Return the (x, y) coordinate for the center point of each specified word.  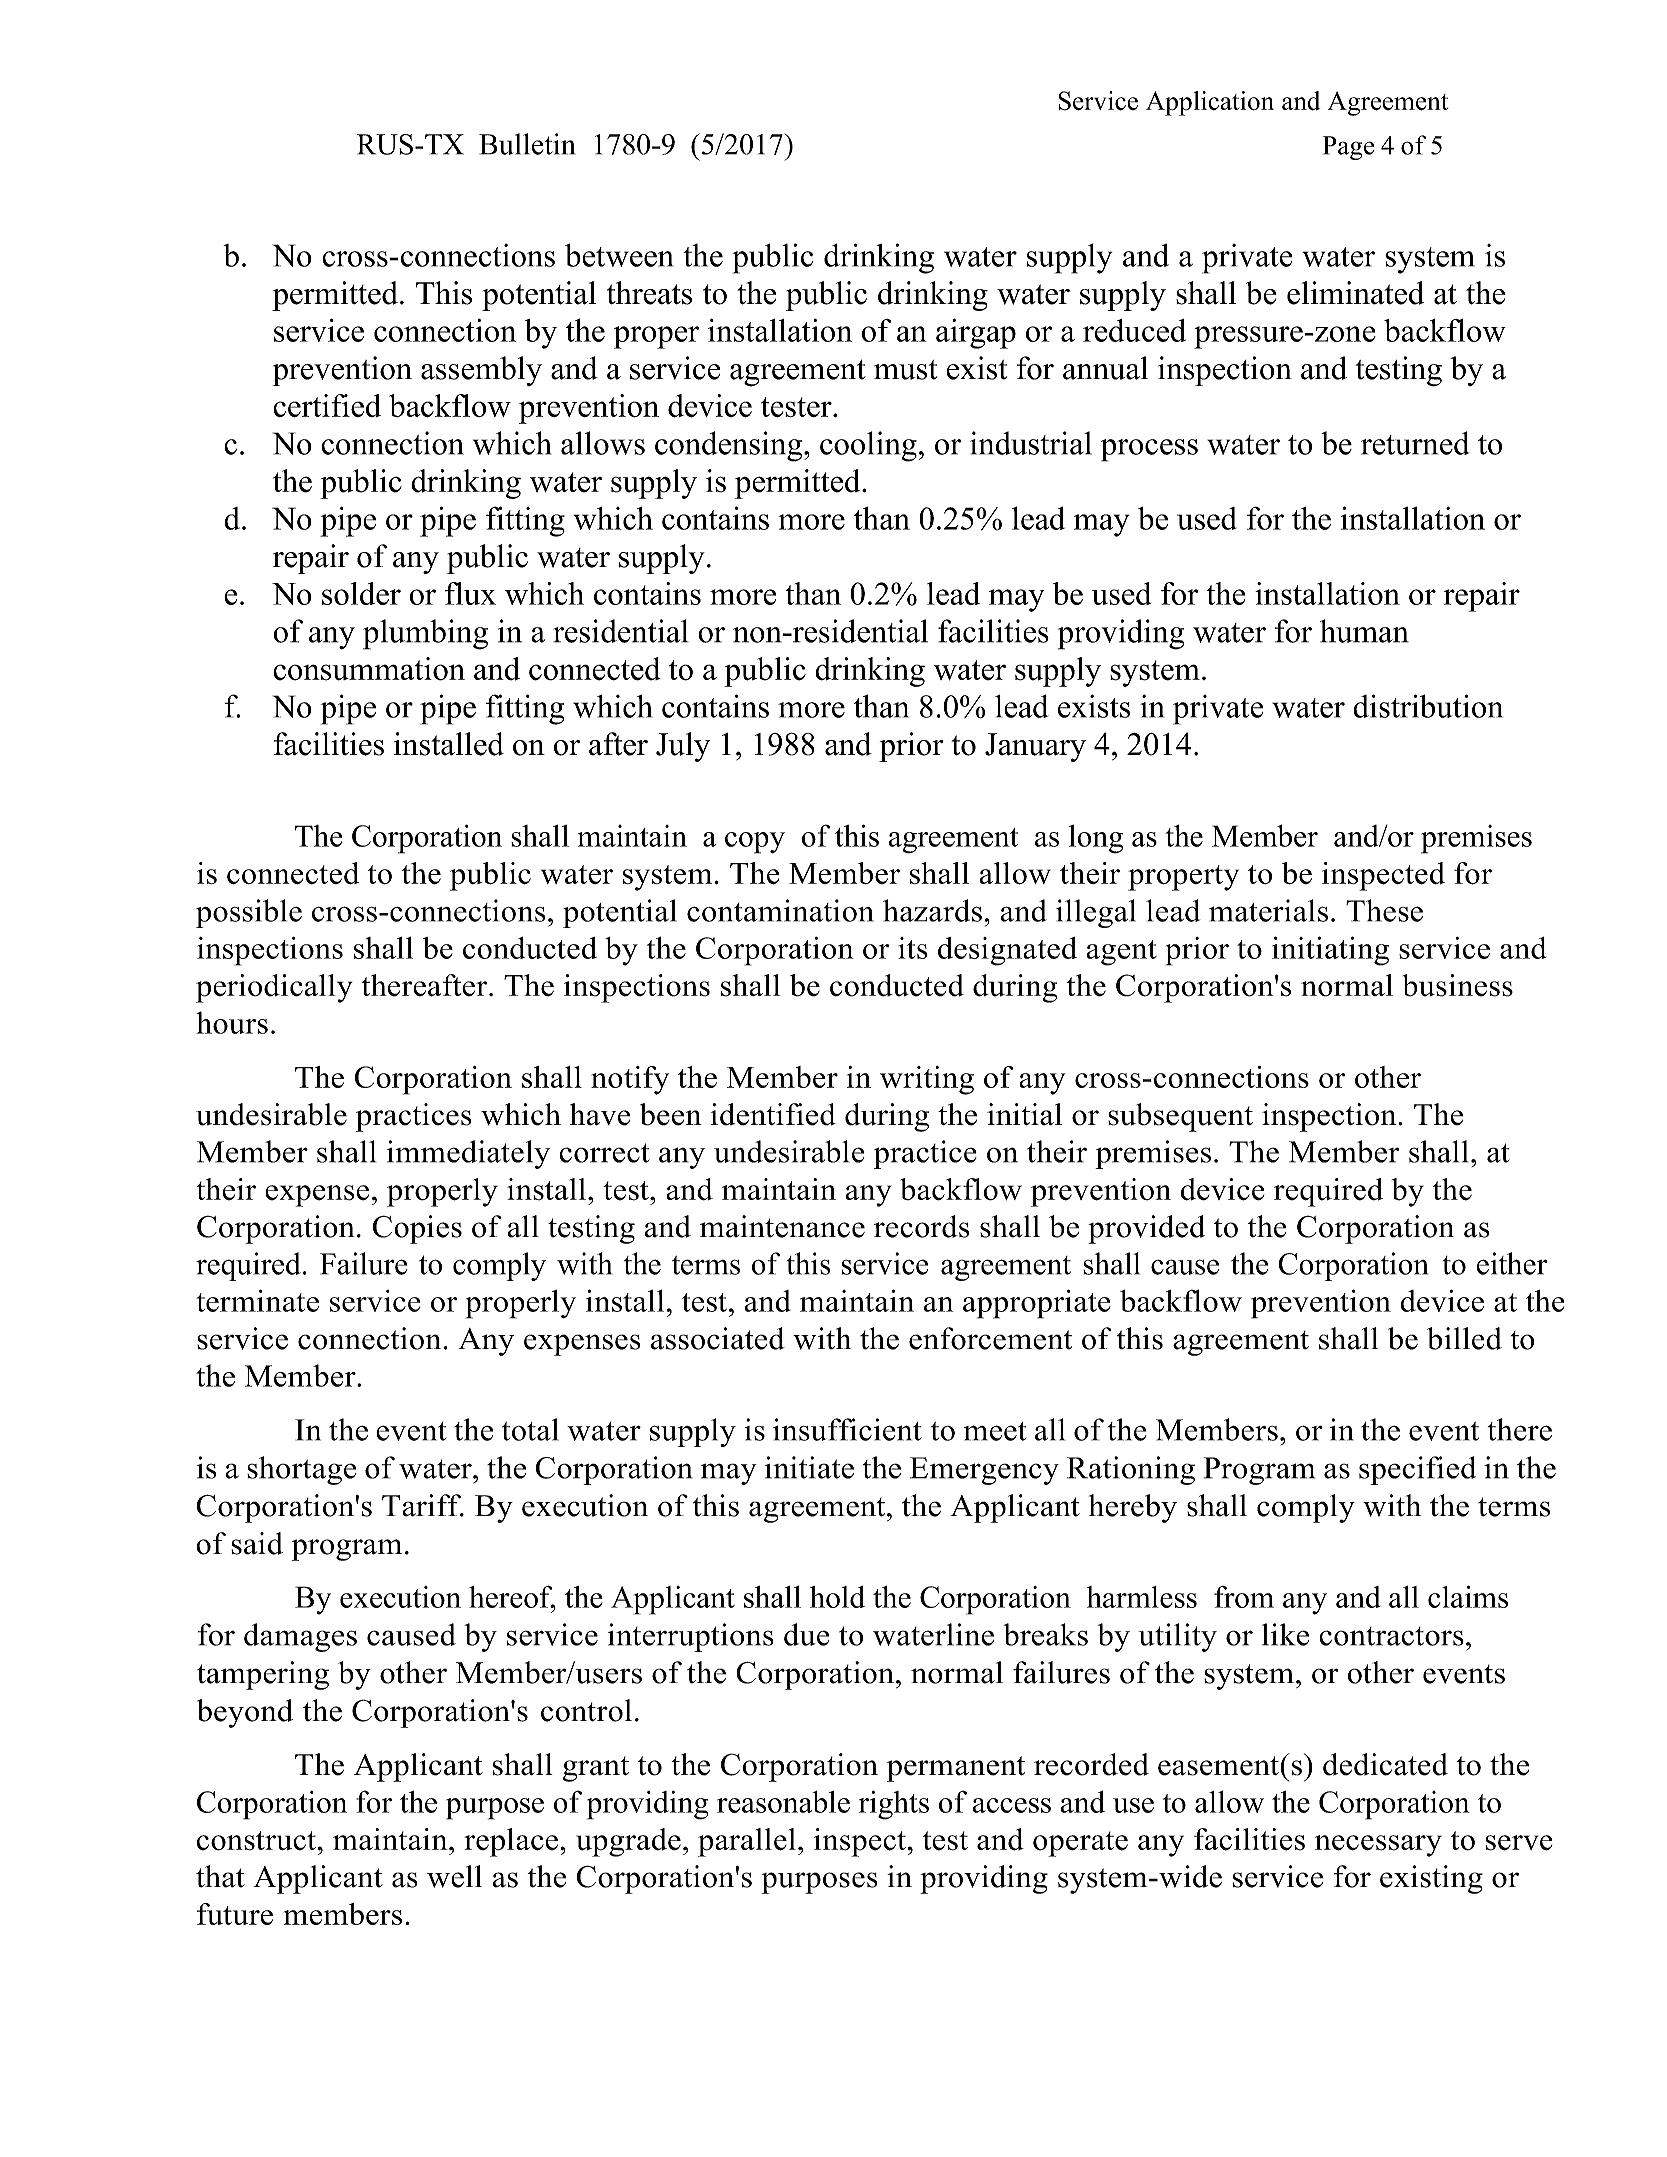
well (454, 1876)
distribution (1428, 706)
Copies (417, 1229)
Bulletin (527, 144)
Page (1348, 148)
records (921, 1226)
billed (1464, 1338)
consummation (369, 669)
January (1035, 747)
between (619, 255)
